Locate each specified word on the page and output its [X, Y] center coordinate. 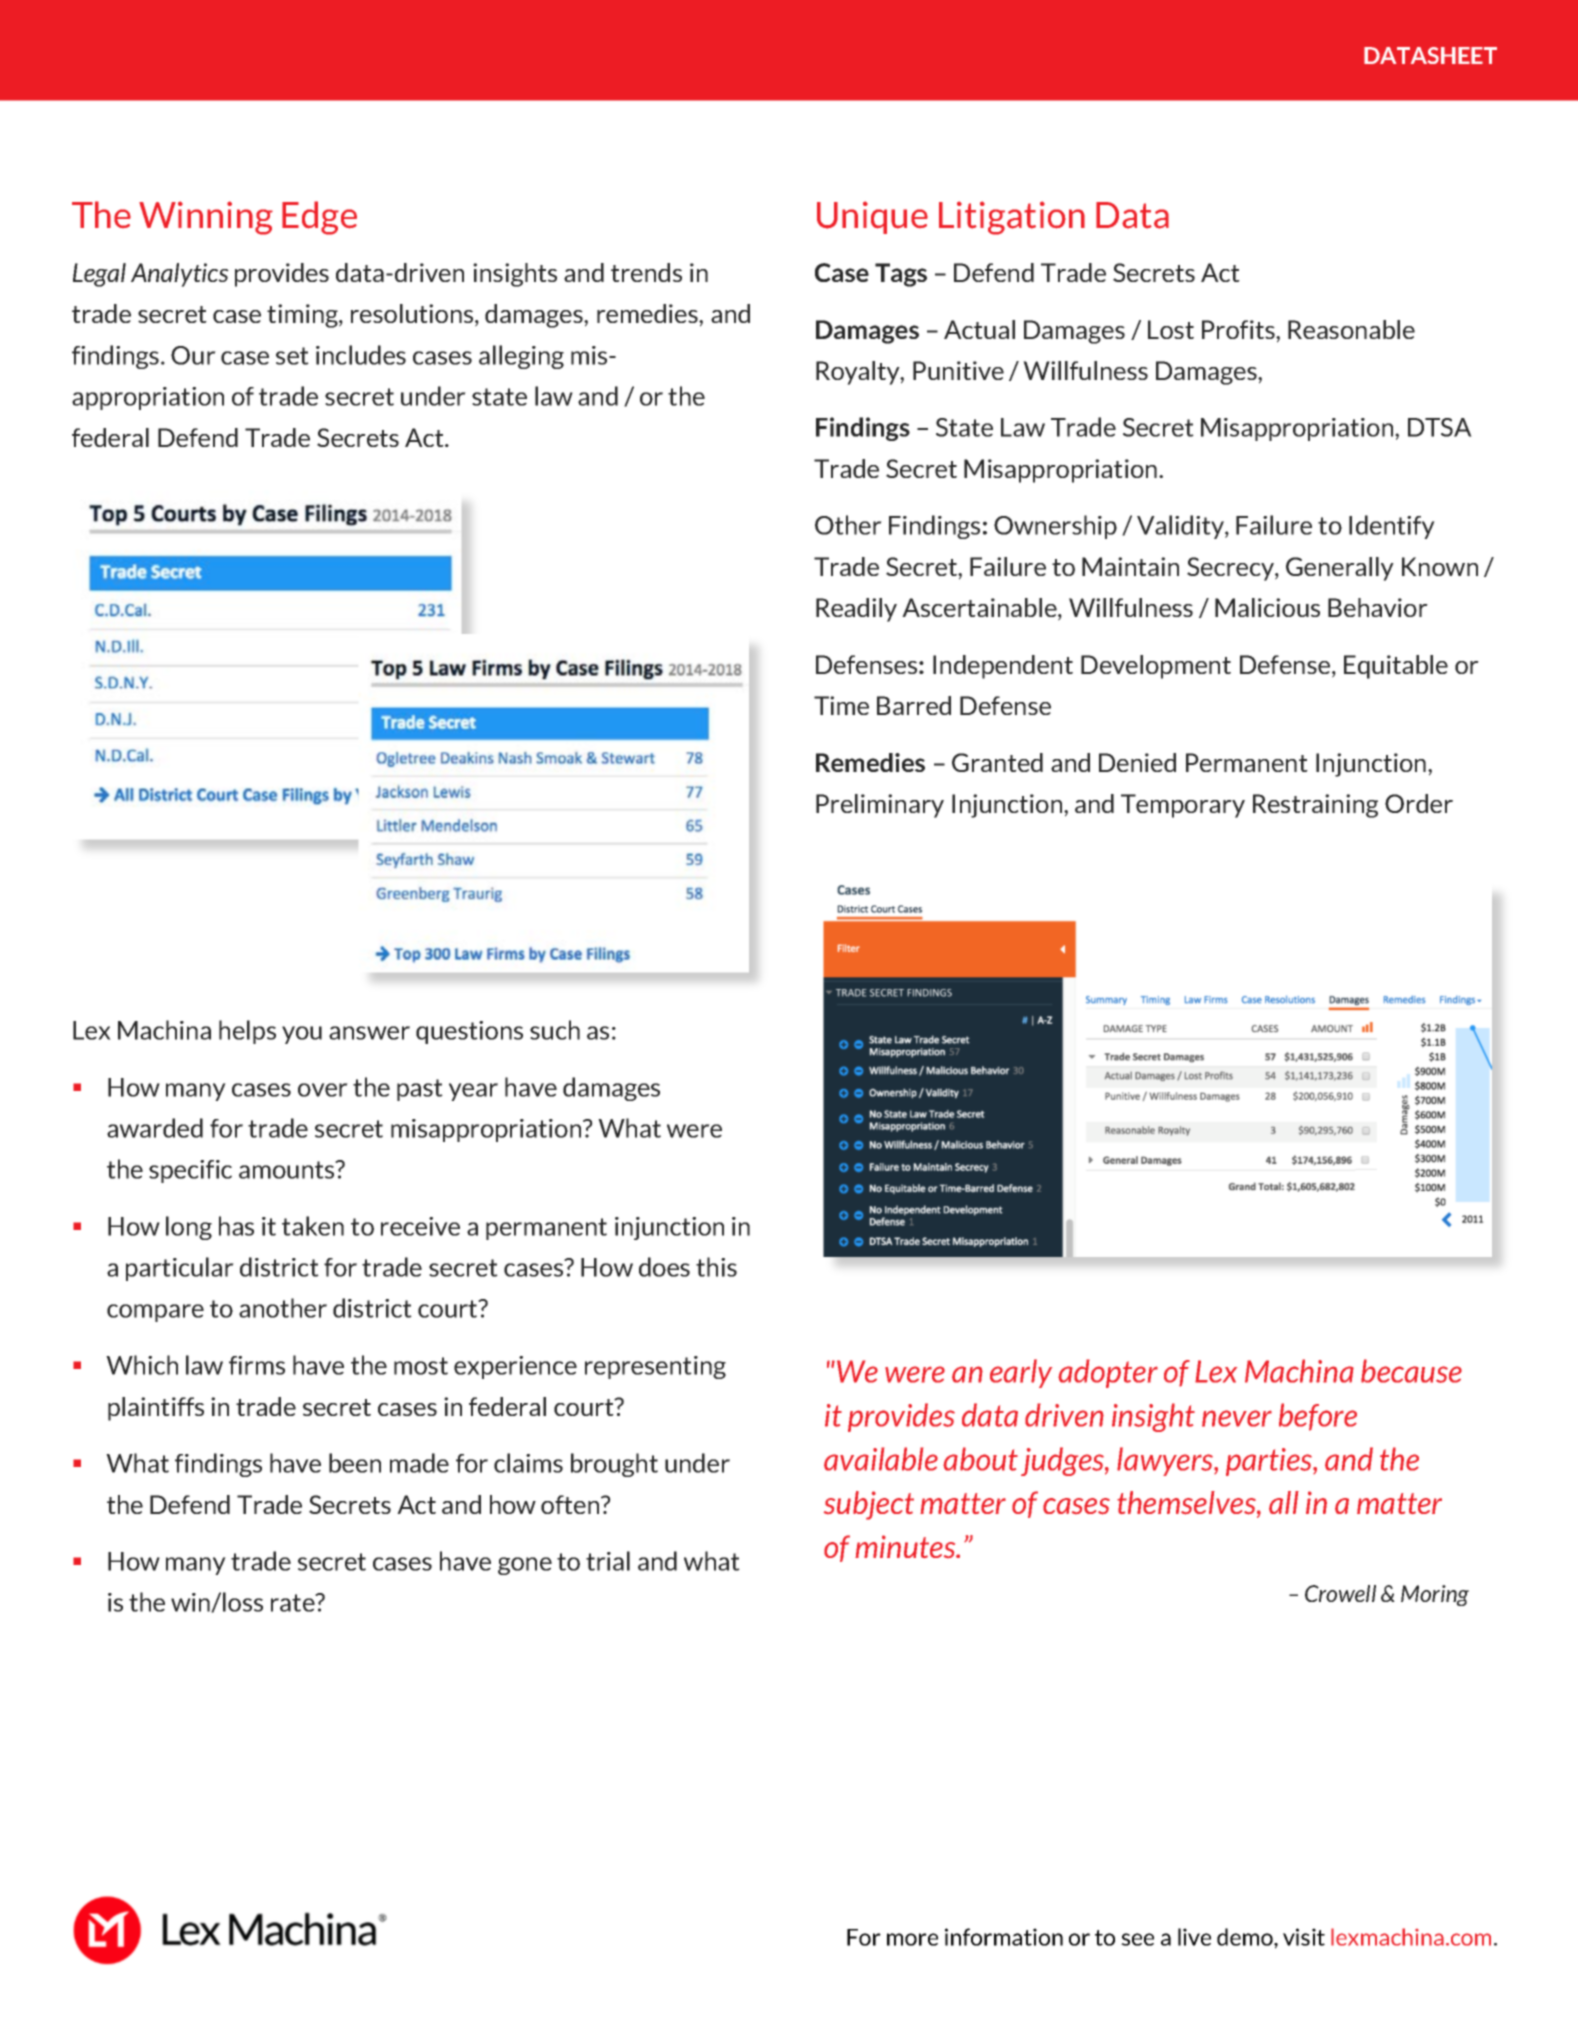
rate [294, 1603]
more [912, 1939]
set [292, 356]
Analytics [180, 275]
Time [841, 705]
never [1237, 1418]
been [355, 1463]
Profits [1239, 329]
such [555, 1030]
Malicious [1267, 607]
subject [869, 1505]
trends [646, 272]
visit [1304, 1937]
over [323, 1090]
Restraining [1315, 806]
